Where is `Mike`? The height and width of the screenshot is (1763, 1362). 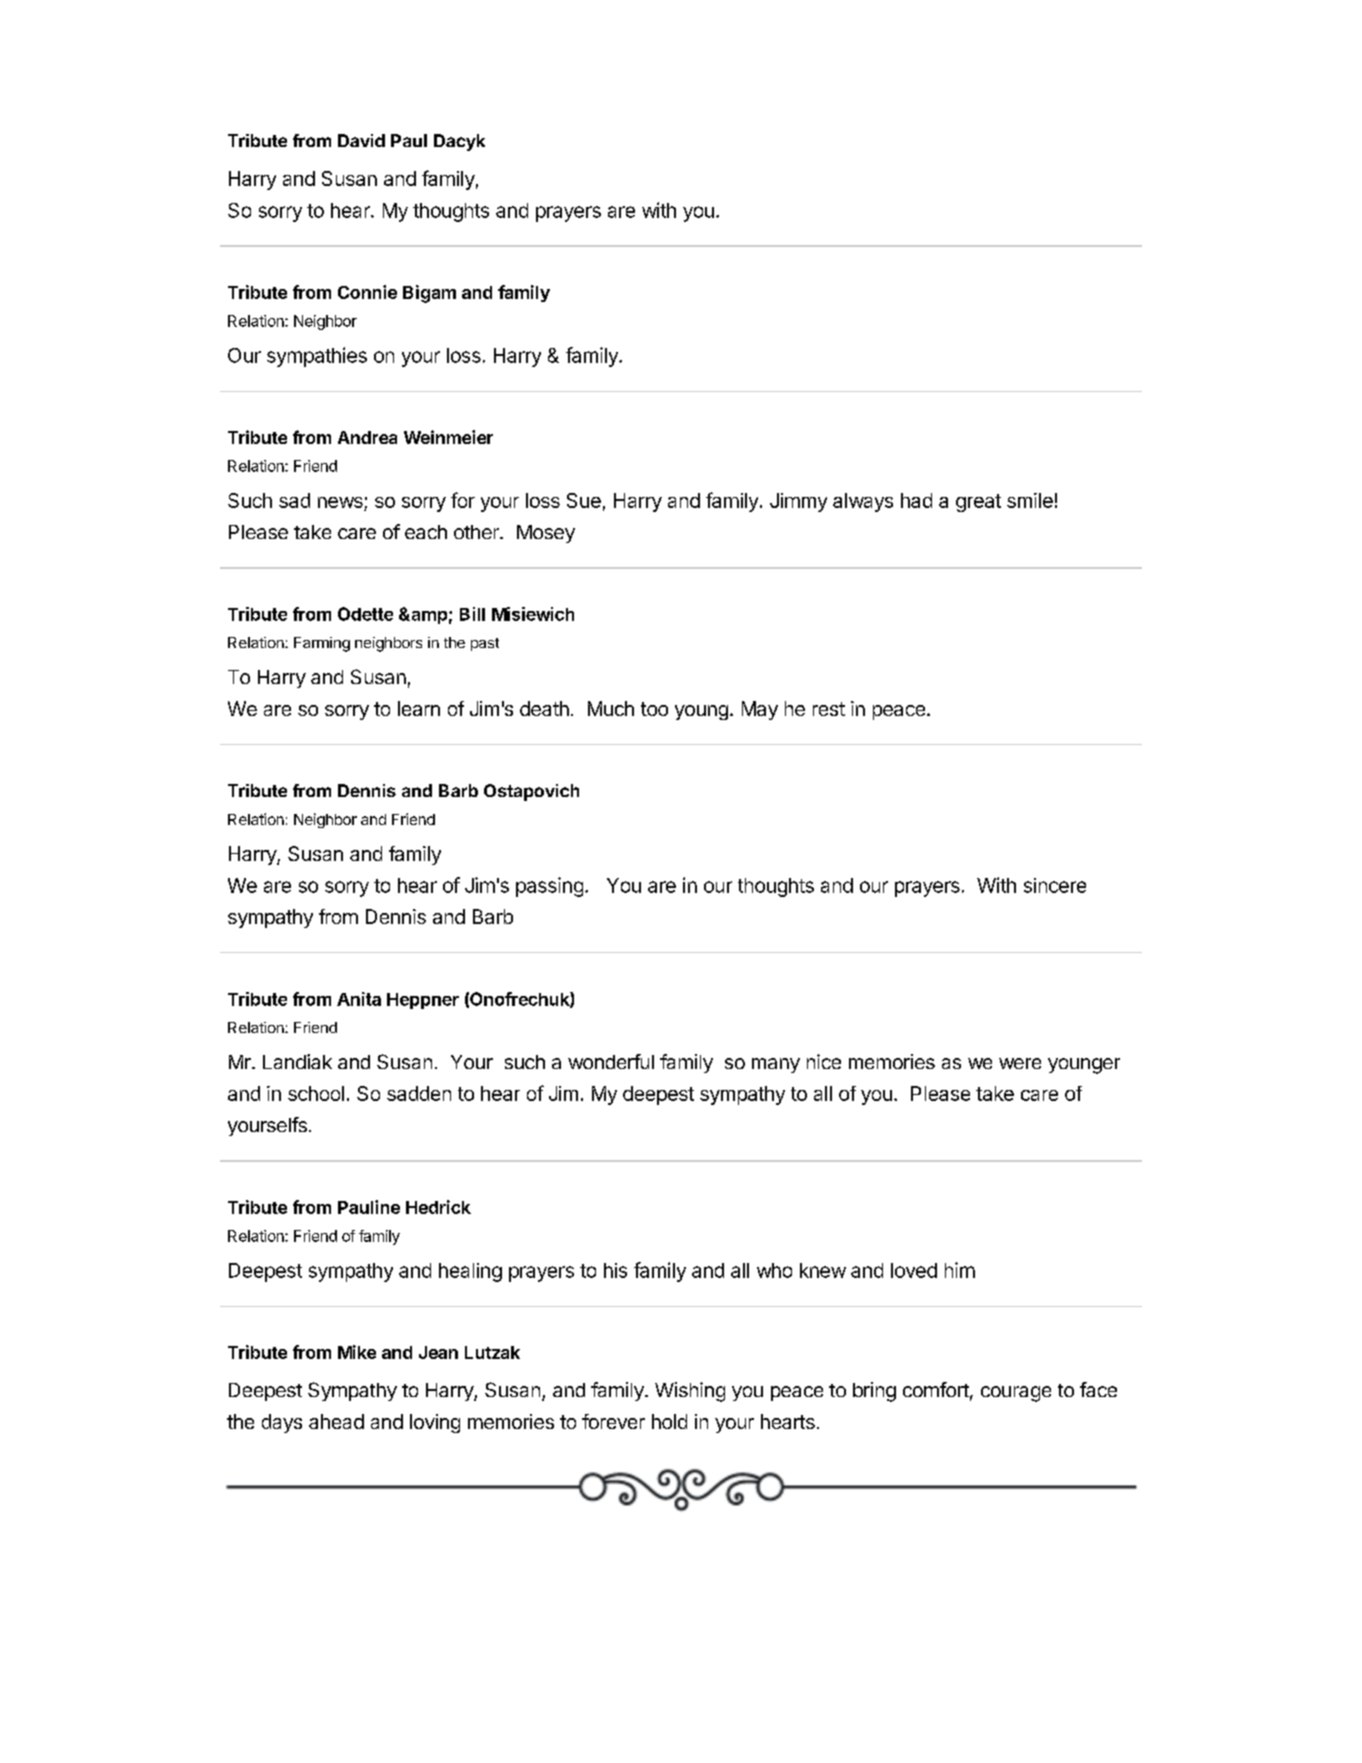
Mike is located at coordinates (357, 1352).
